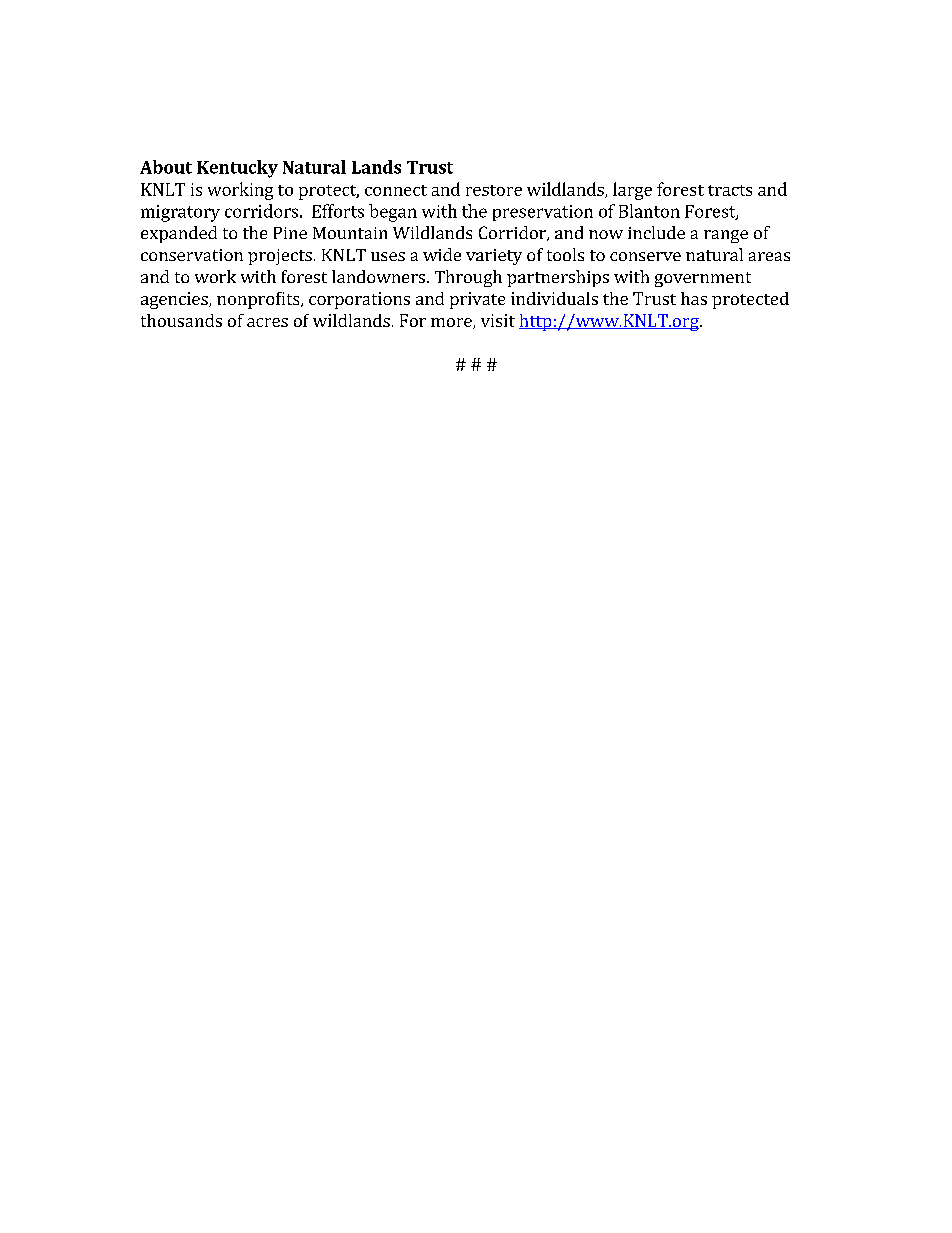 The height and width of the page is (1233, 952). I want to click on Kentucky, so click(237, 169).
